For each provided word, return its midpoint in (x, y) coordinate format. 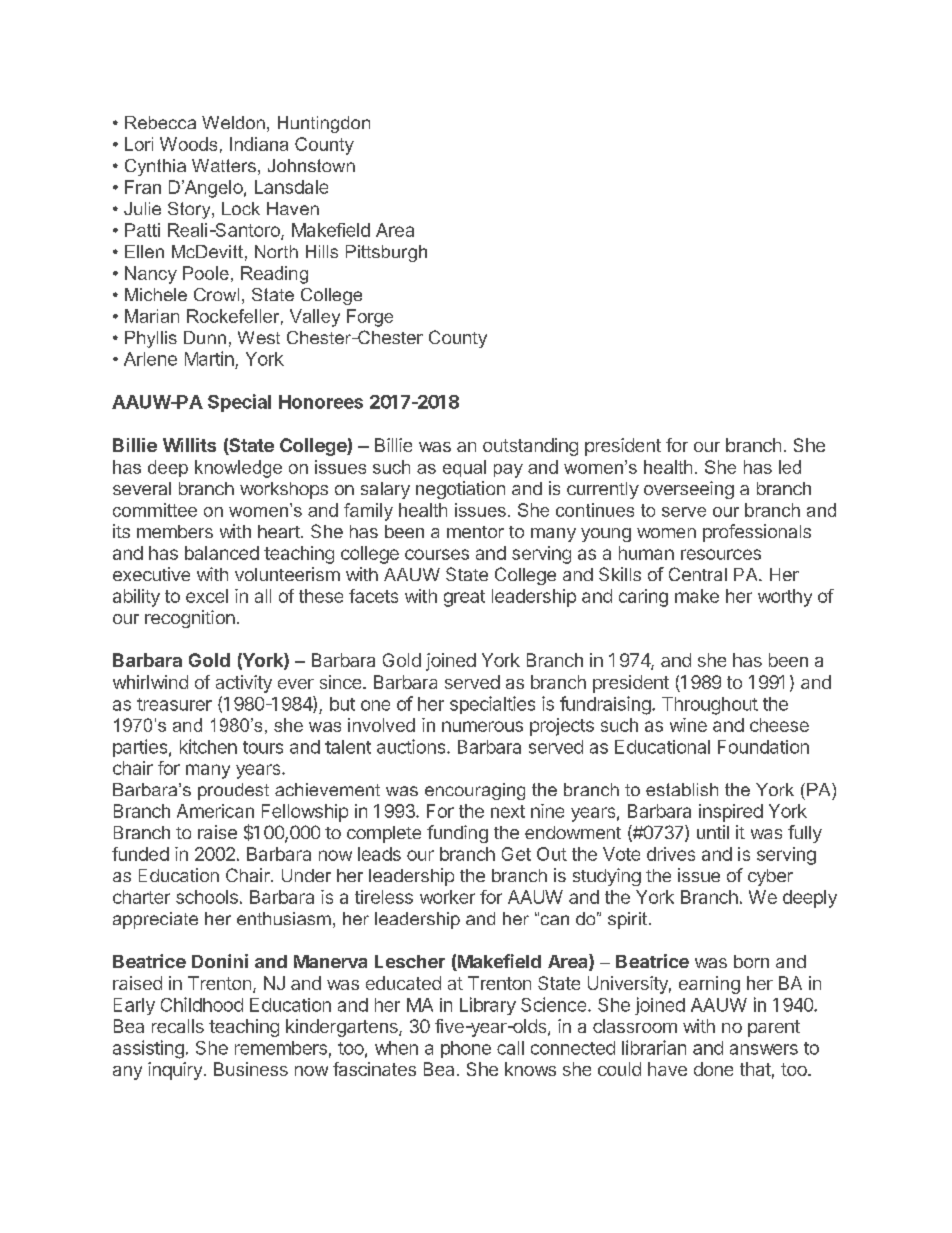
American (215, 811)
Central (698, 574)
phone (466, 1049)
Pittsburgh (386, 253)
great (464, 598)
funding (457, 834)
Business (251, 1069)
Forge (370, 318)
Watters (224, 165)
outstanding (530, 447)
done (713, 1069)
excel (207, 596)
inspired (731, 813)
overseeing (689, 490)
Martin (209, 358)
